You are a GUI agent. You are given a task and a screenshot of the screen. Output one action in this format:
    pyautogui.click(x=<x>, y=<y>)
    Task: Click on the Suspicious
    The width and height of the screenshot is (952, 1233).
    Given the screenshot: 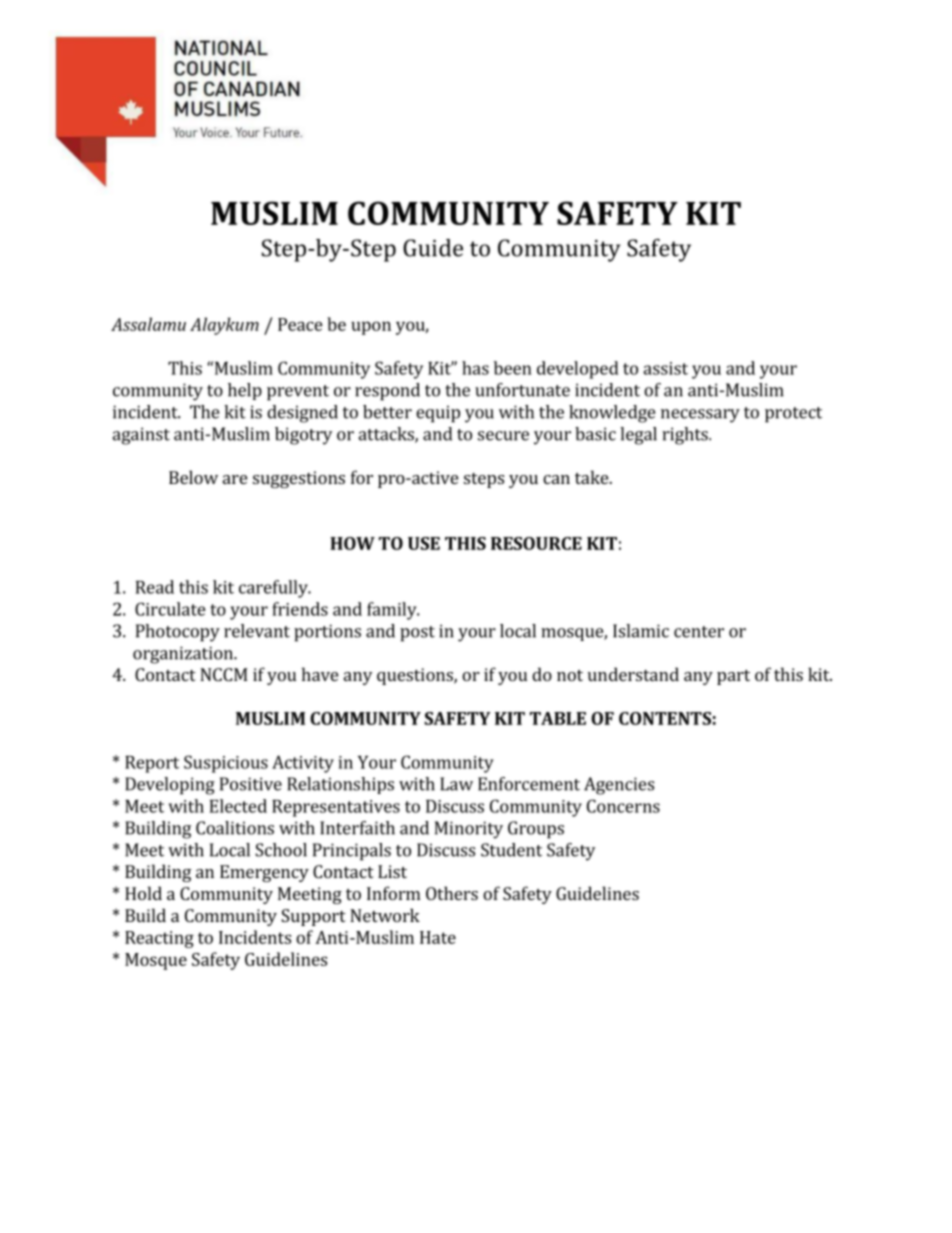 What is the action you would take?
    pyautogui.click(x=226, y=764)
